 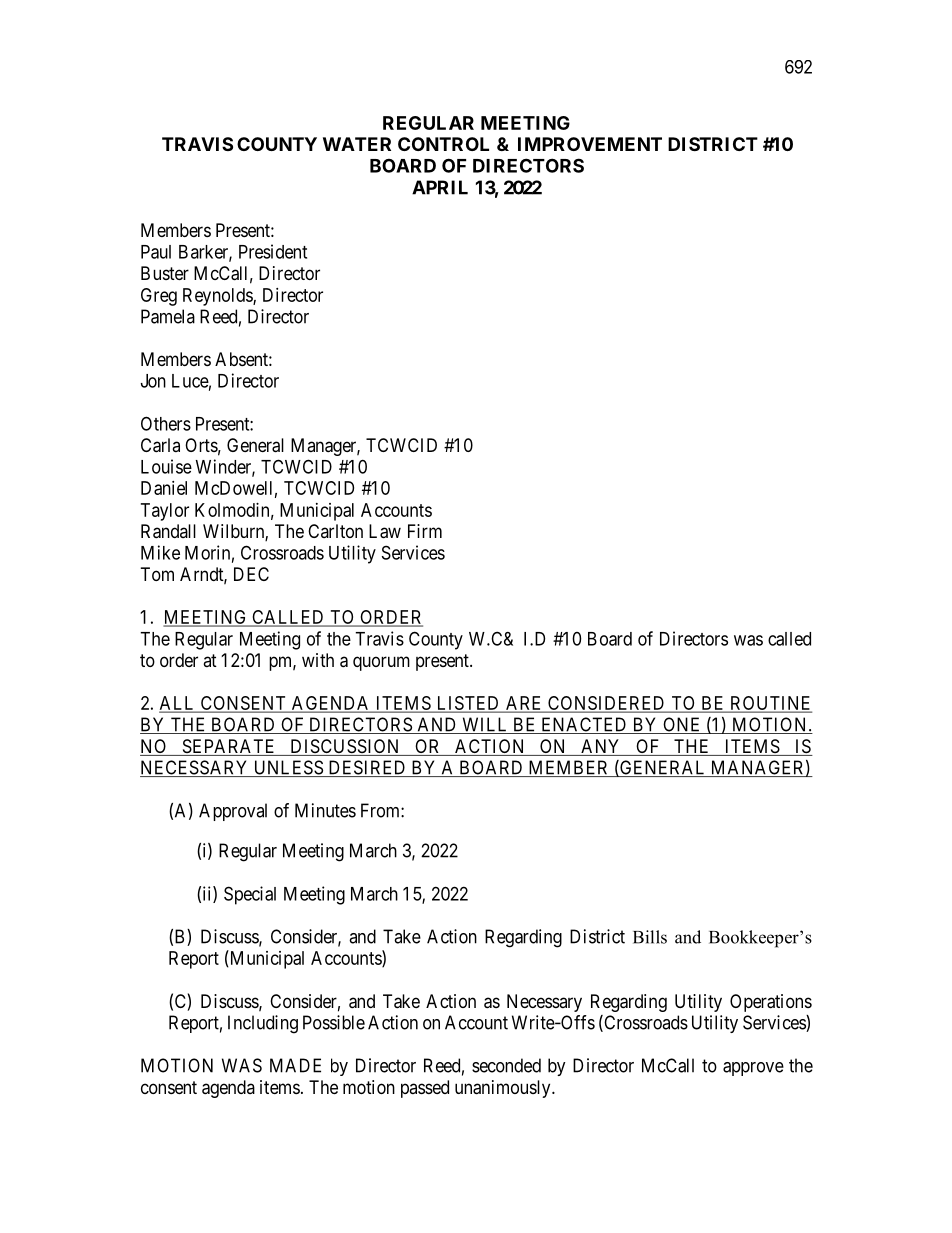 What do you see at coordinates (251, 574) in the screenshot?
I see `DEC` at bounding box center [251, 574].
